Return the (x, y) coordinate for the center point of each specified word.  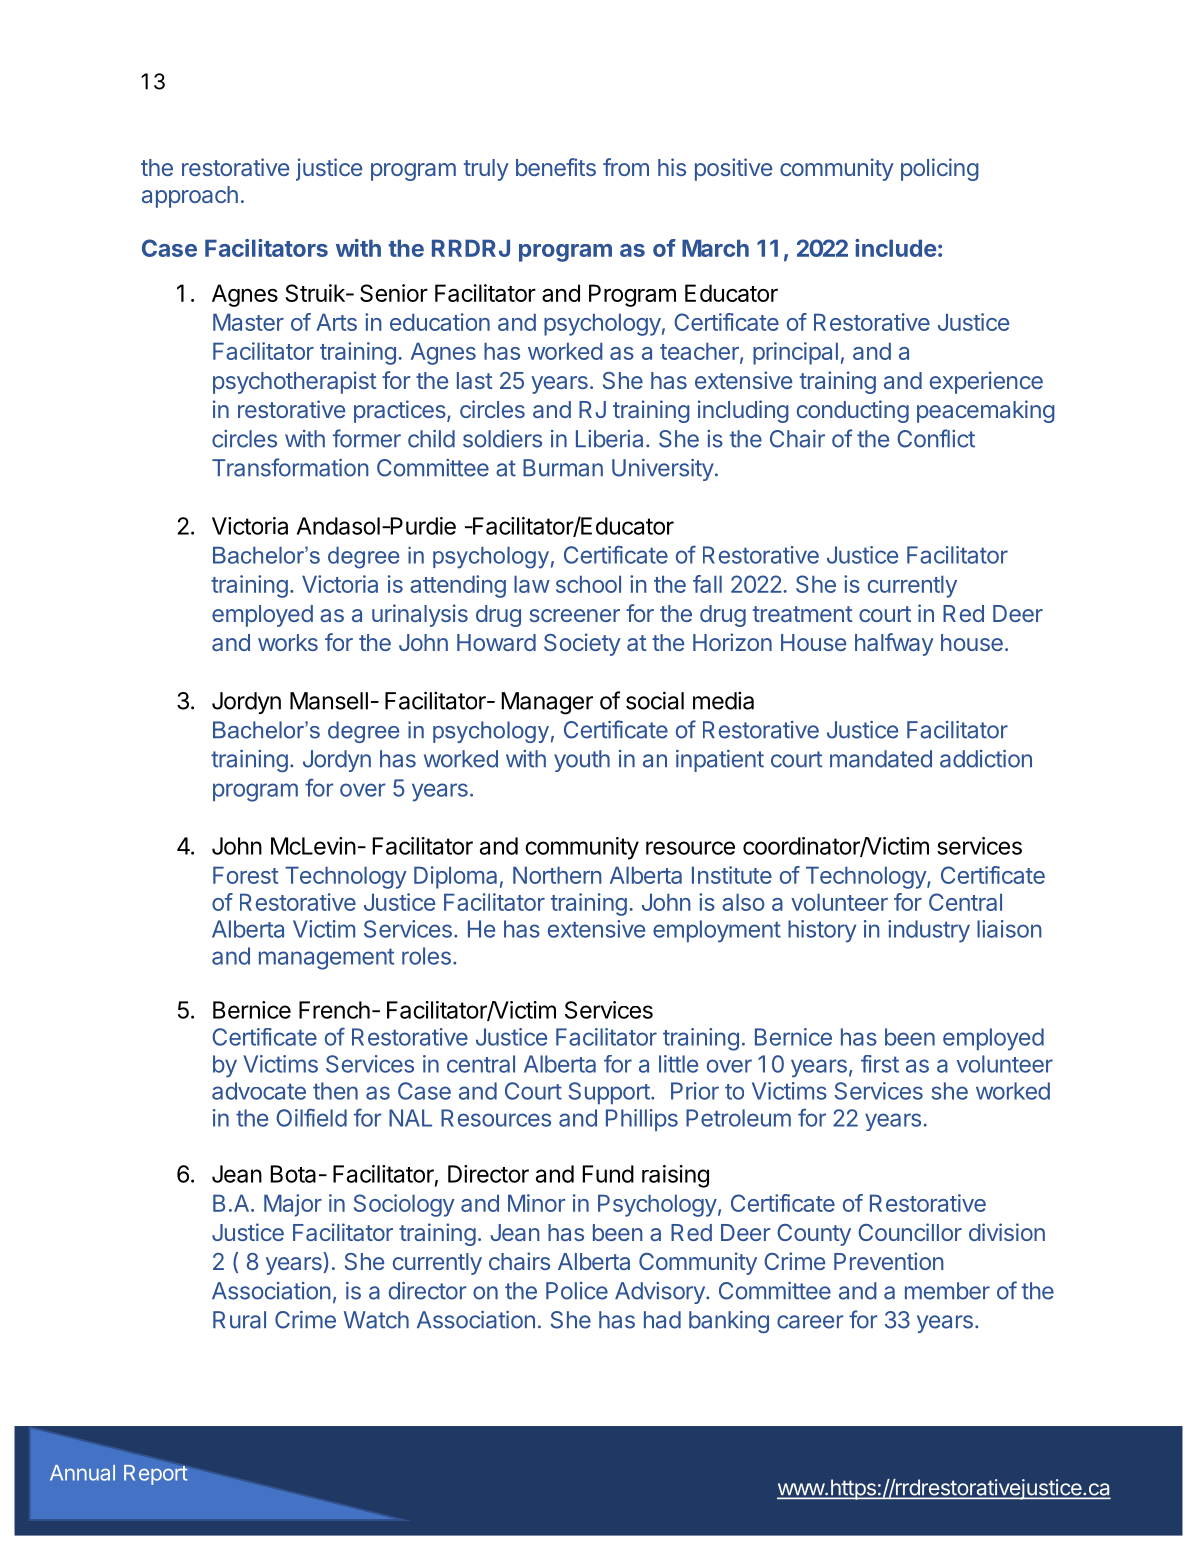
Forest (245, 875)
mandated (881, 759)
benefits (556, 167)
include (896, 248)
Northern (557, 875)
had (662, 1320)
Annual (82, 1473)
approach (190, 197)
